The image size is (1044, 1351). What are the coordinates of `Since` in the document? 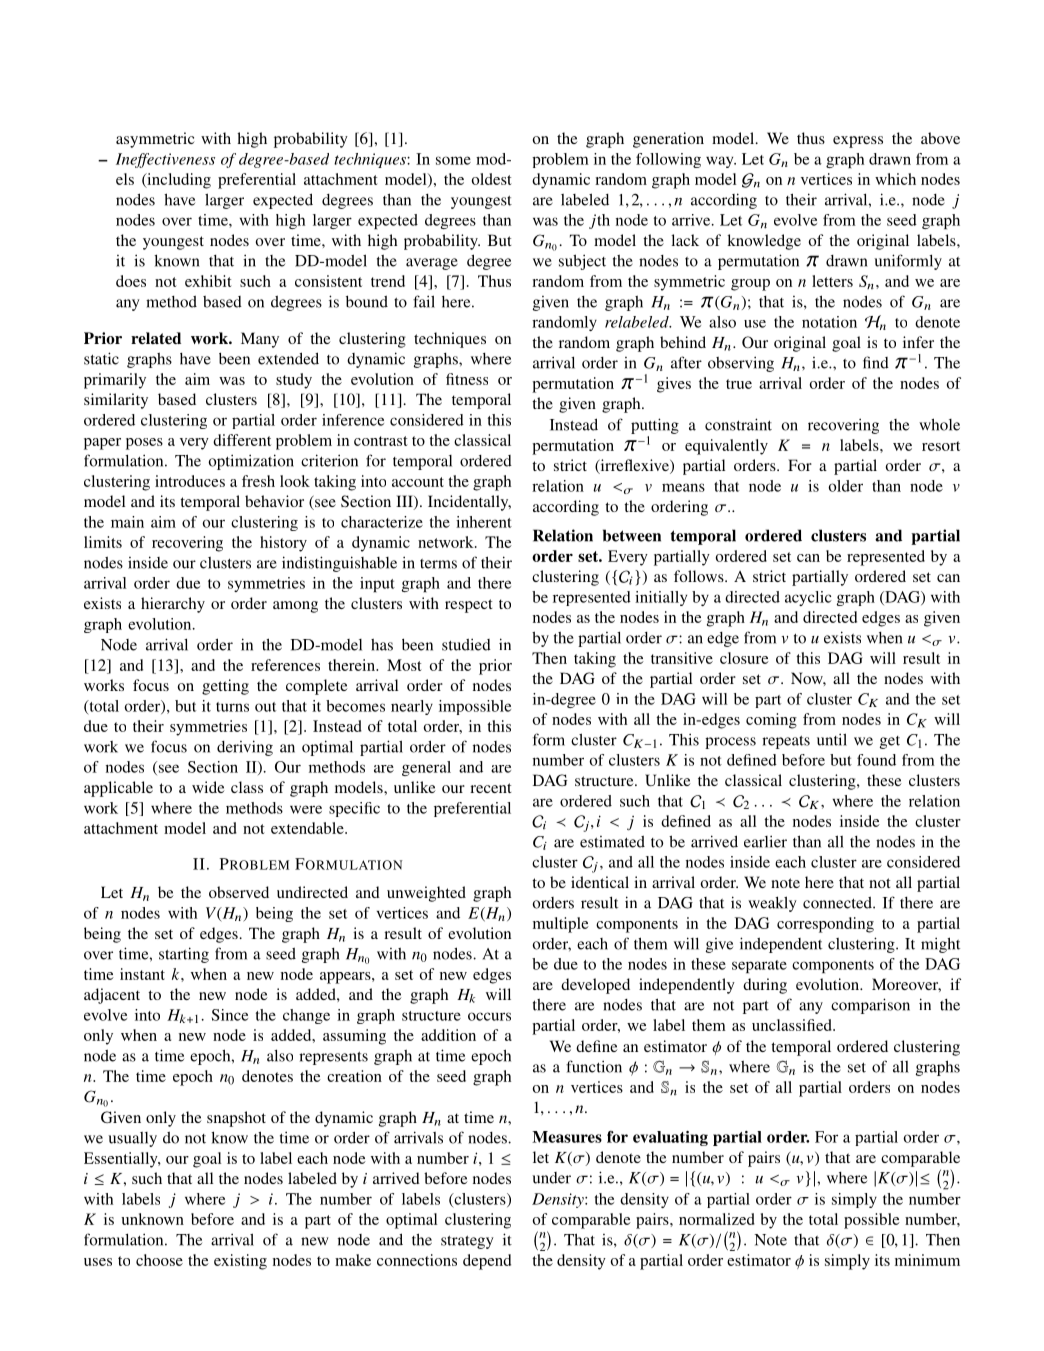 It's located at (229, 1015).
